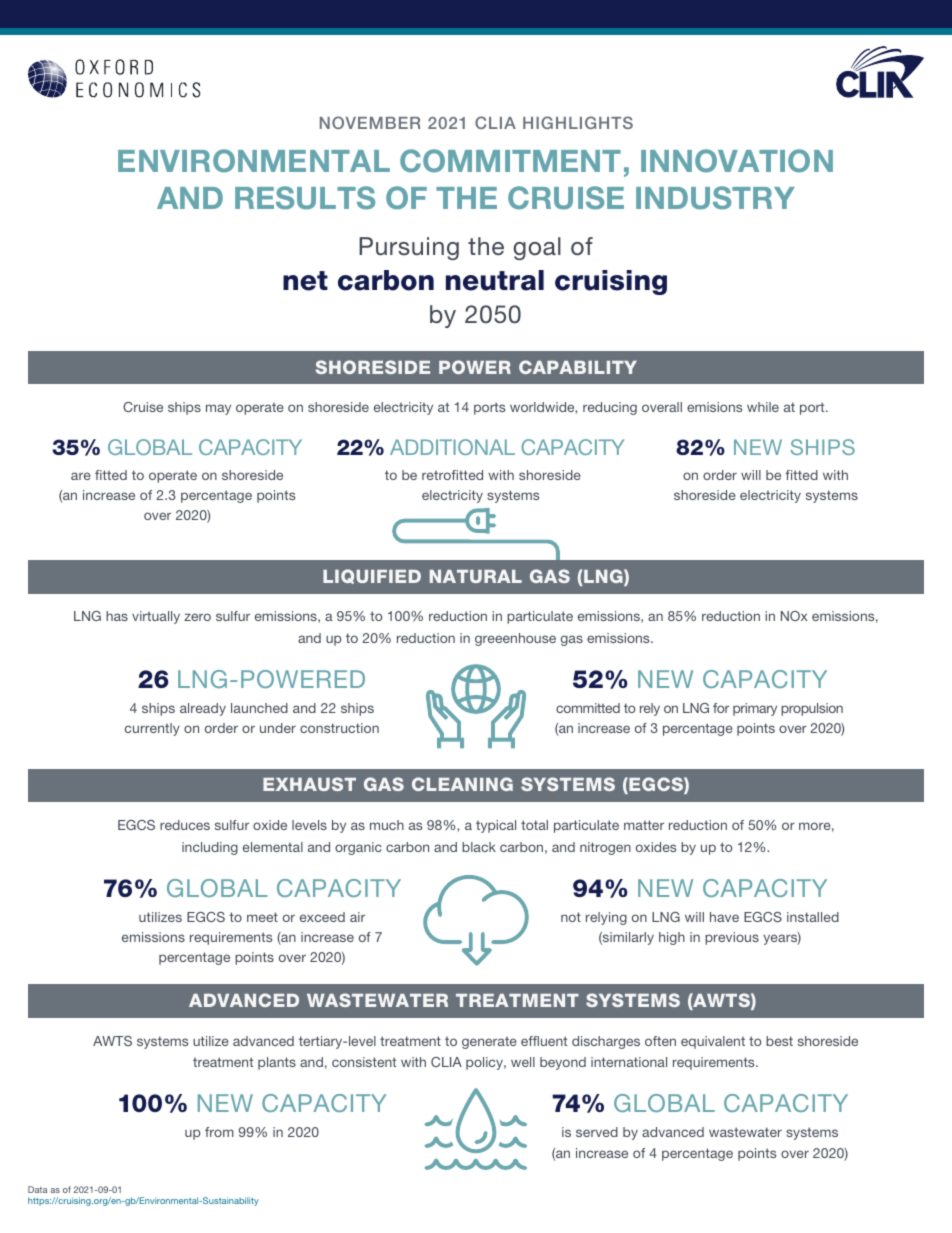 The height and width of the screenshot is (1233, 952). I want to click on RESULTS, so click(305, 198).
